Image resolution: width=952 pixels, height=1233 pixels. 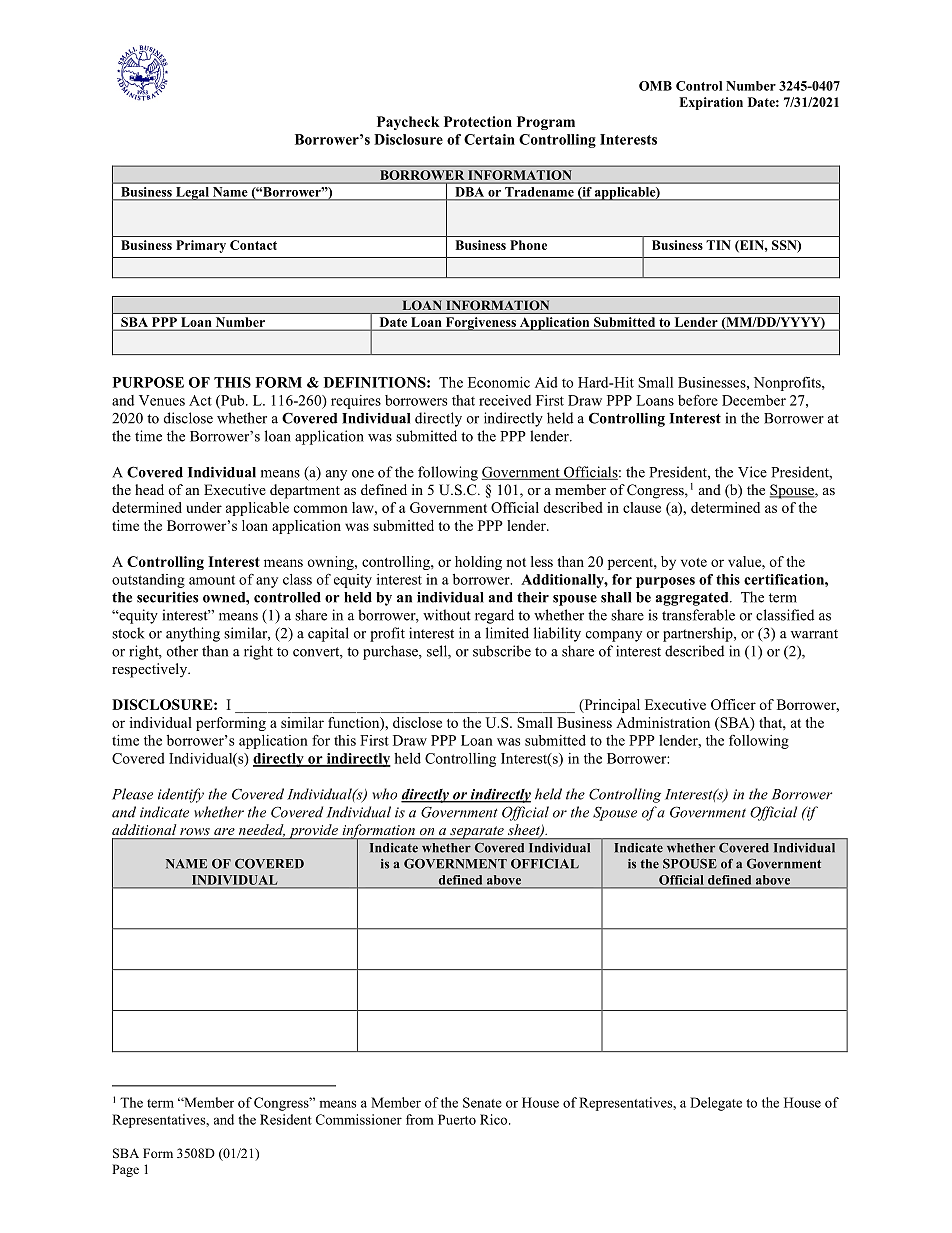 I want to click on anything, so click(x=193, y=634).
